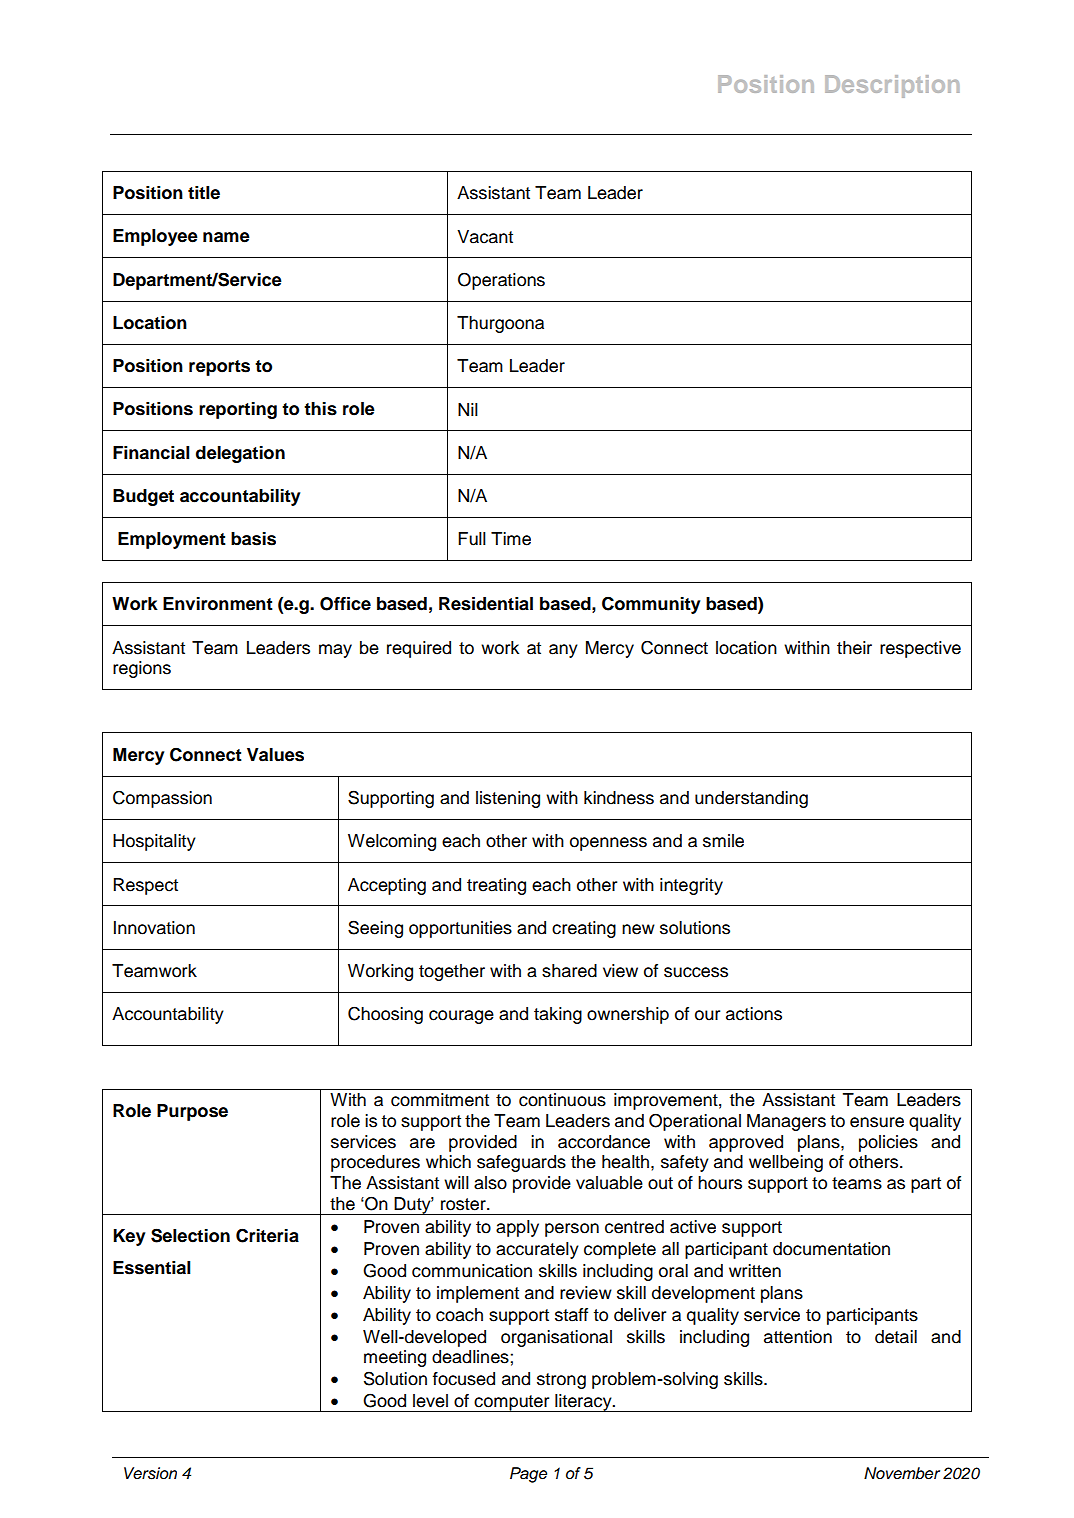  Describe the element at coordinates (204, 193) in the screenshot. I see `title` at that location.
